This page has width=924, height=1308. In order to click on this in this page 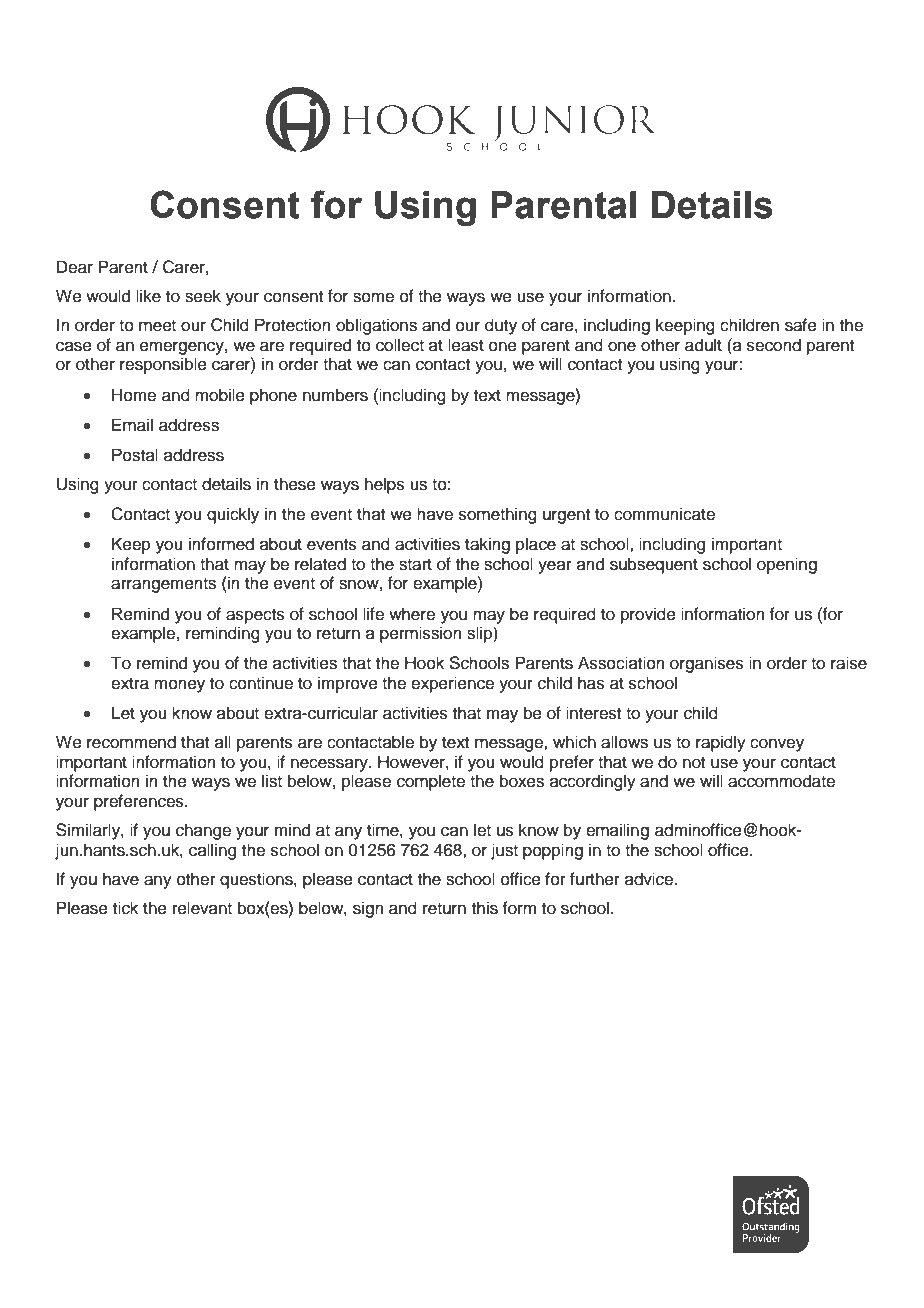, I will do `click(485, 908)`.
